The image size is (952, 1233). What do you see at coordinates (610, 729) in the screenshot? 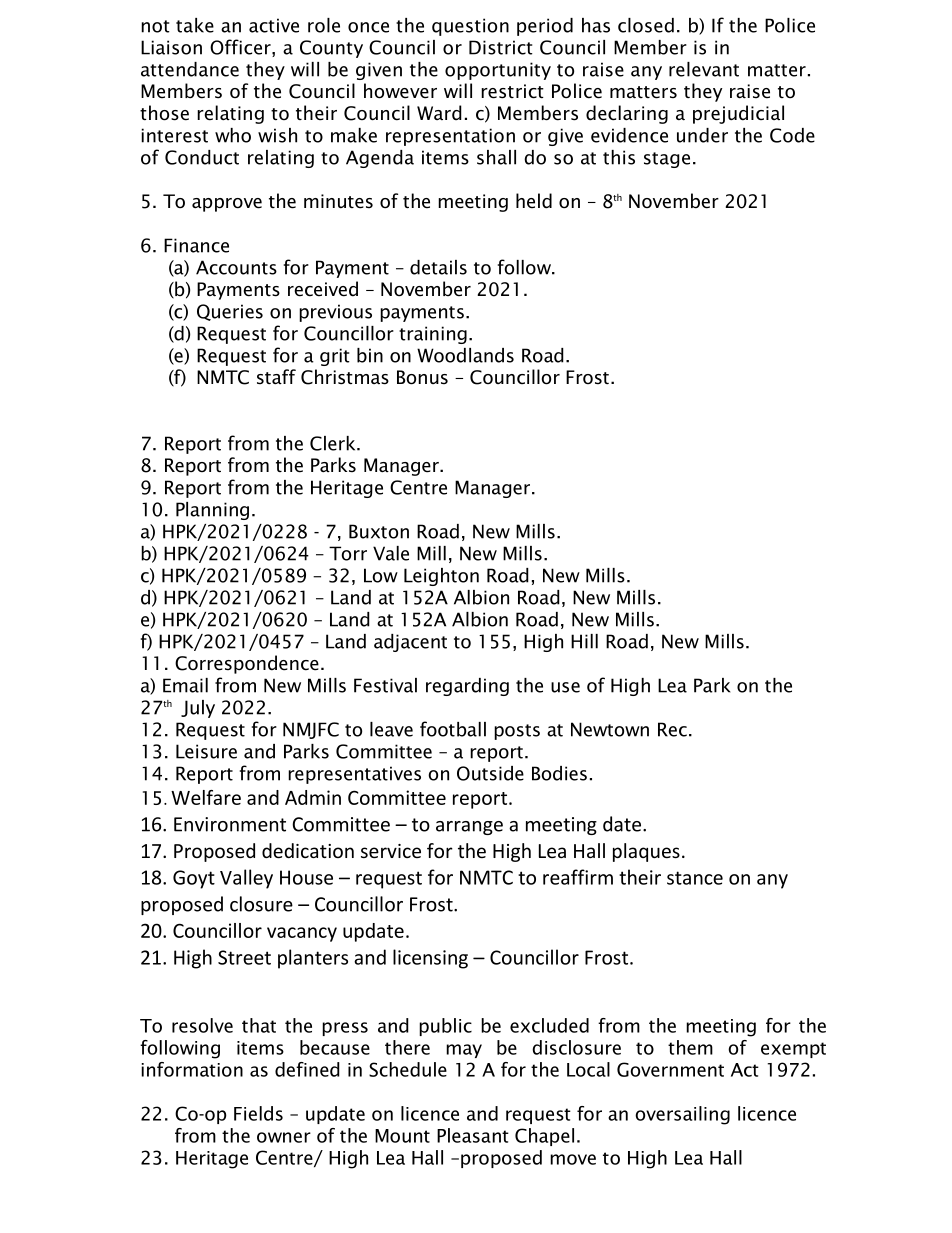
I see `Newtown` at bounding box center [610, 729].
